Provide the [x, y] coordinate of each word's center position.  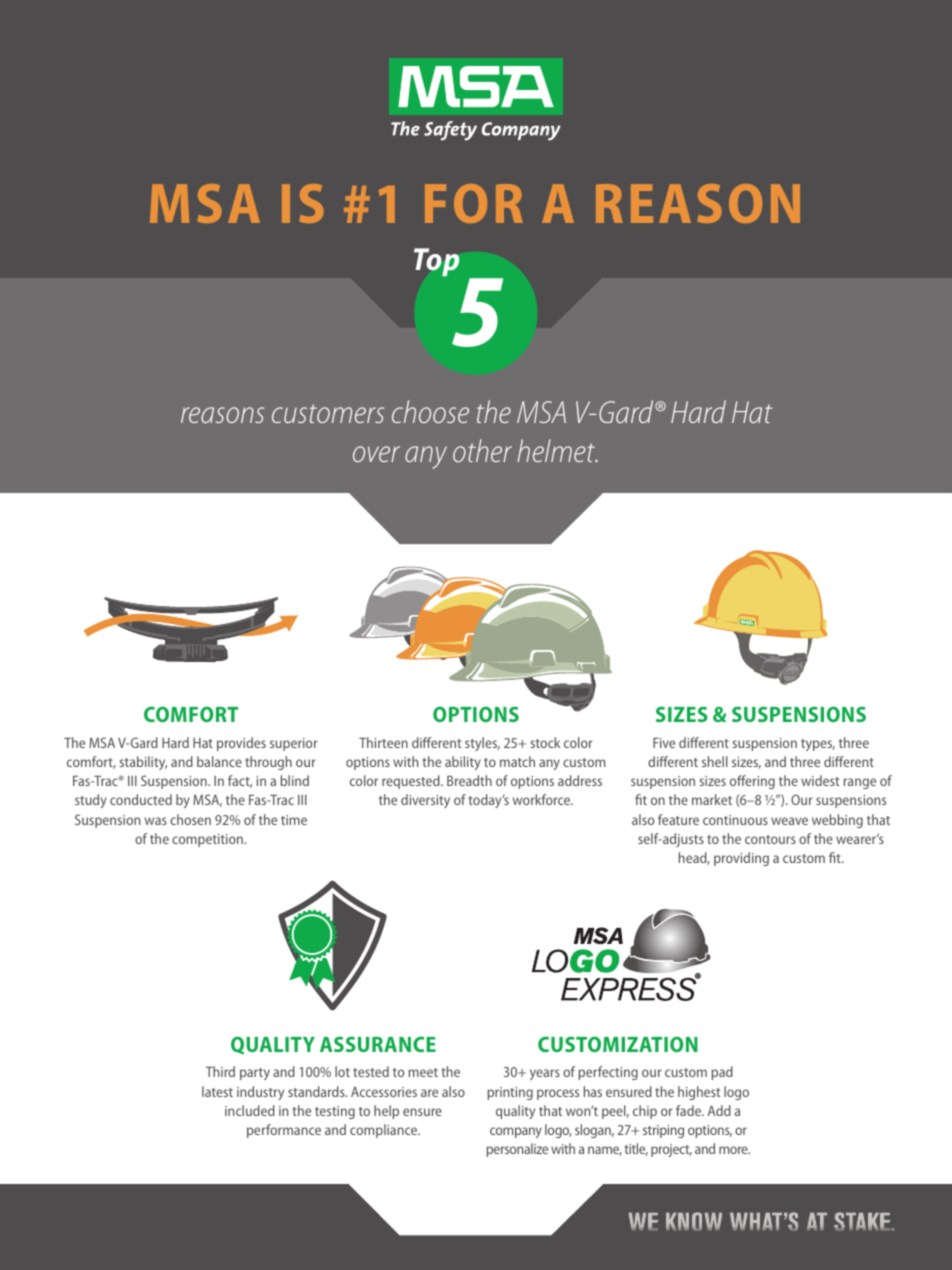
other [482, 450]
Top [436, 262]
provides [241, 744]
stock [545, 742]
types [818, 745]
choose [430, 411]
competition [208, 840]
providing [741, 859]
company [516, 1132]
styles [482, 744]
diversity [425, 801]
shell [715, 761]
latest [217, 1091]
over [376, 454]
